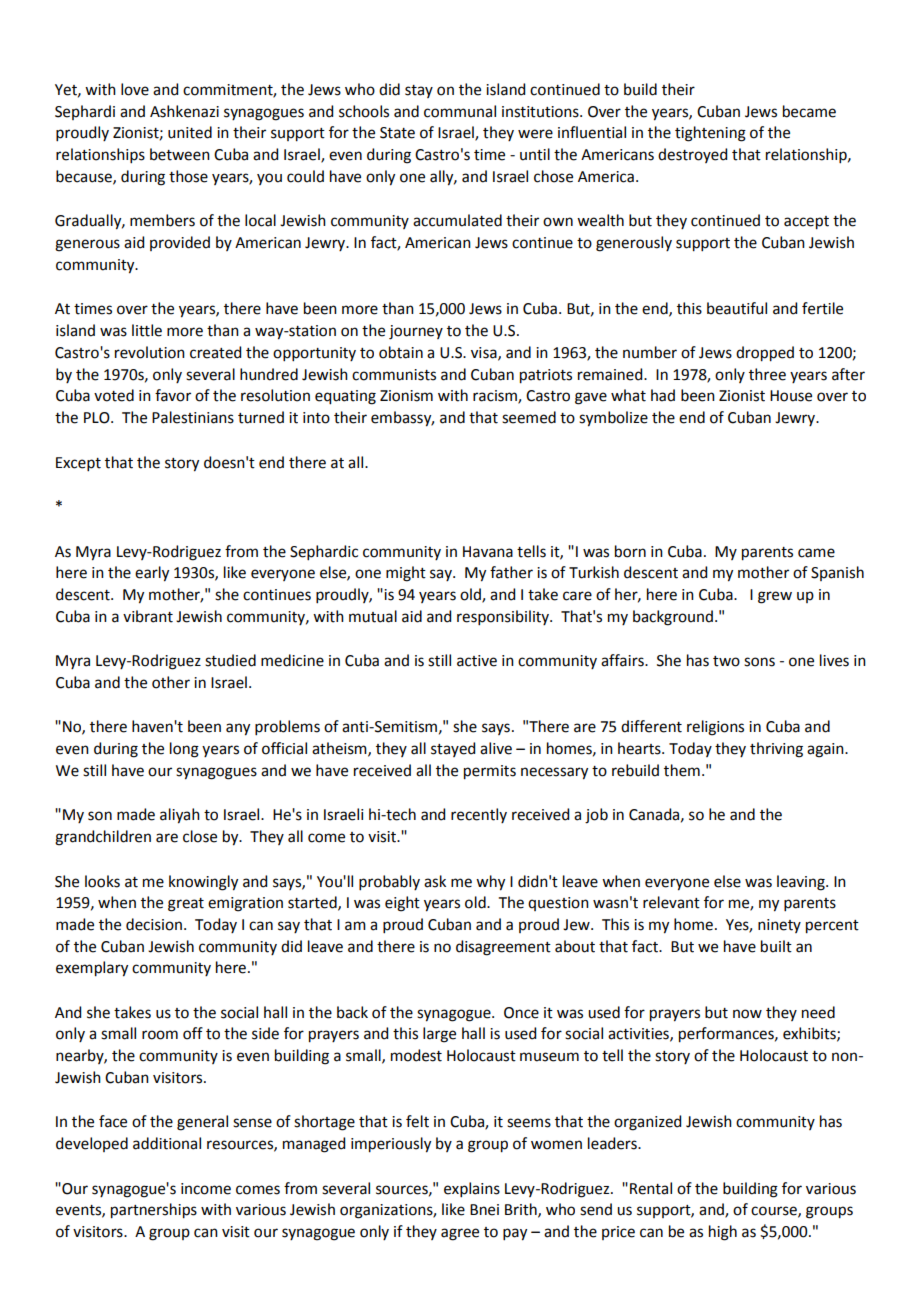  I want to click on House, so click(791, 396).
